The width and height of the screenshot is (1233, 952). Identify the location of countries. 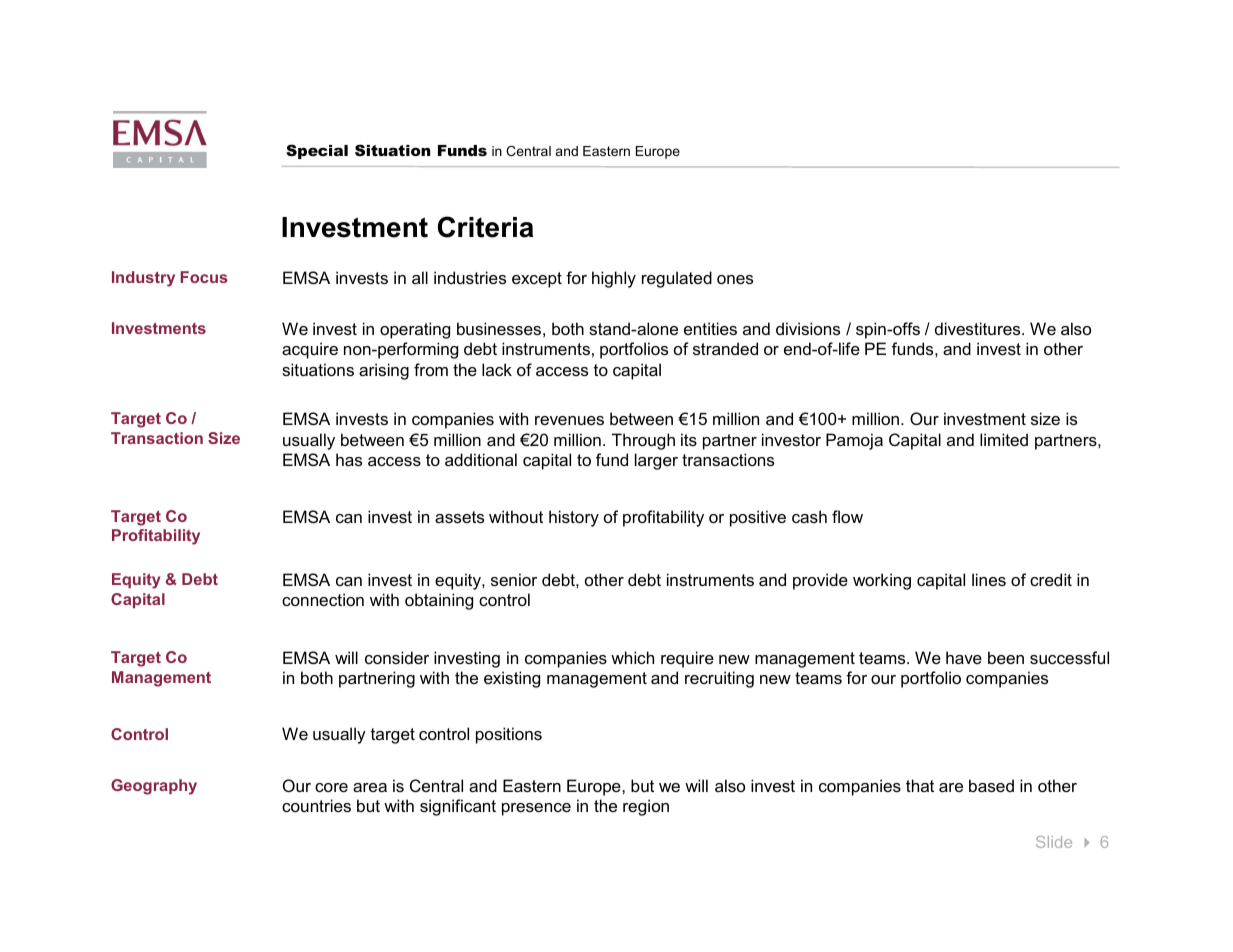
(316, 805).
